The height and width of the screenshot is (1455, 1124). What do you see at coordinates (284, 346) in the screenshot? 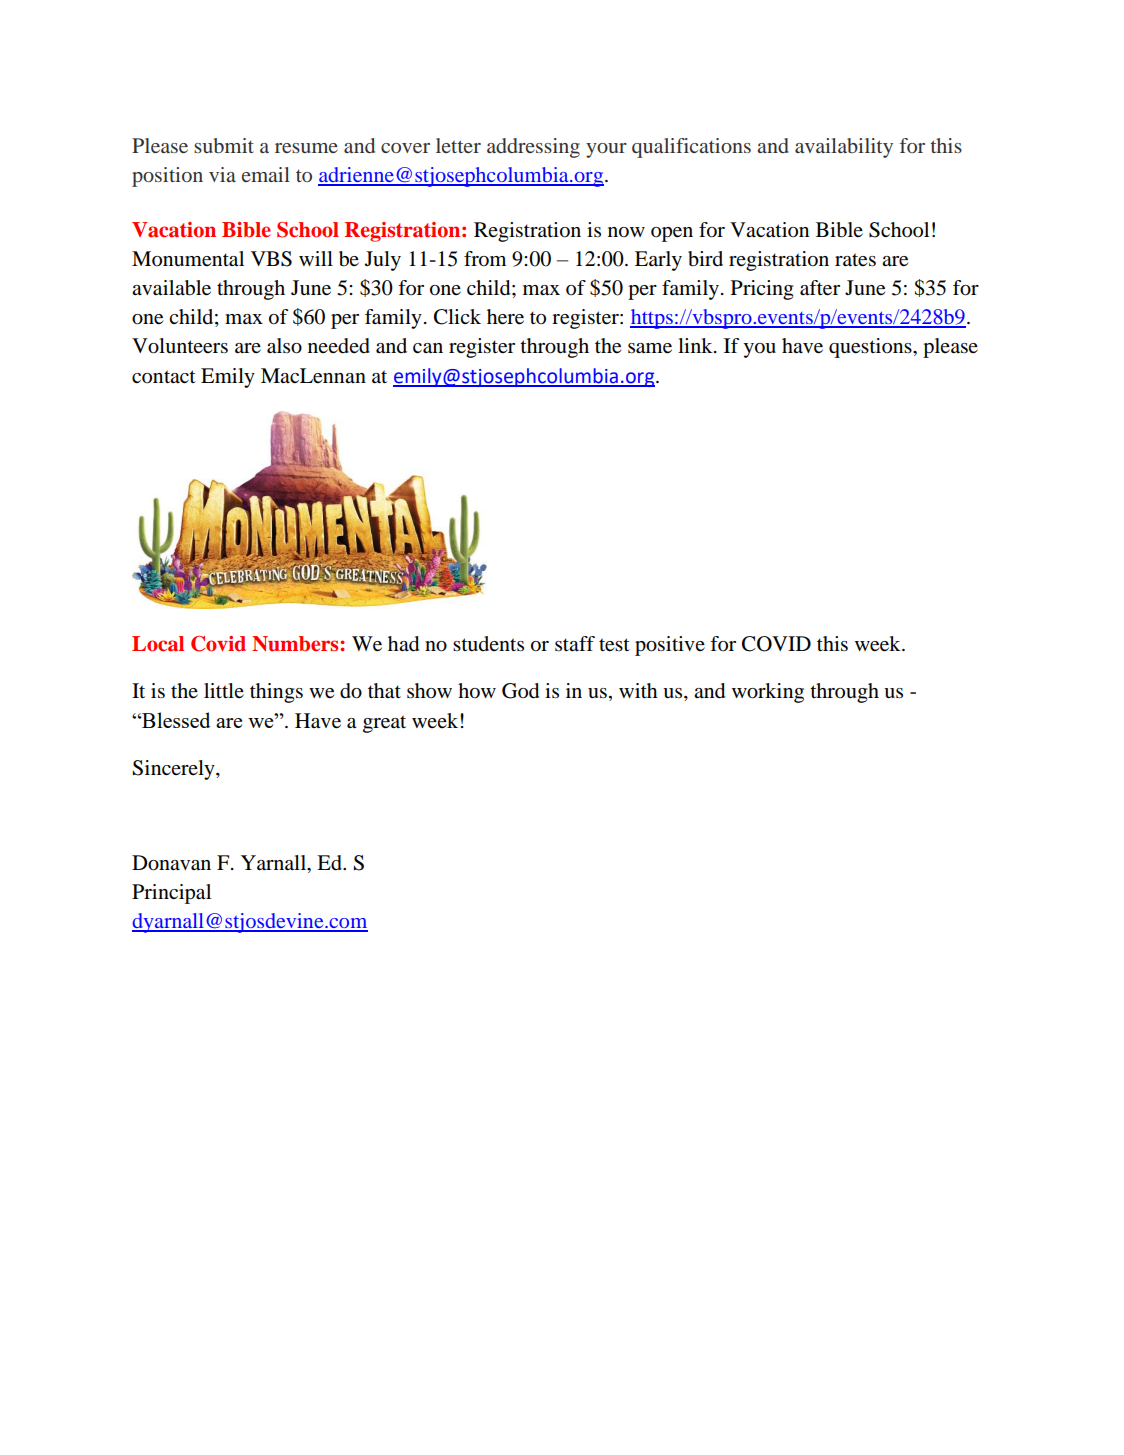
I see `also` at bounding box center [284, 346].
